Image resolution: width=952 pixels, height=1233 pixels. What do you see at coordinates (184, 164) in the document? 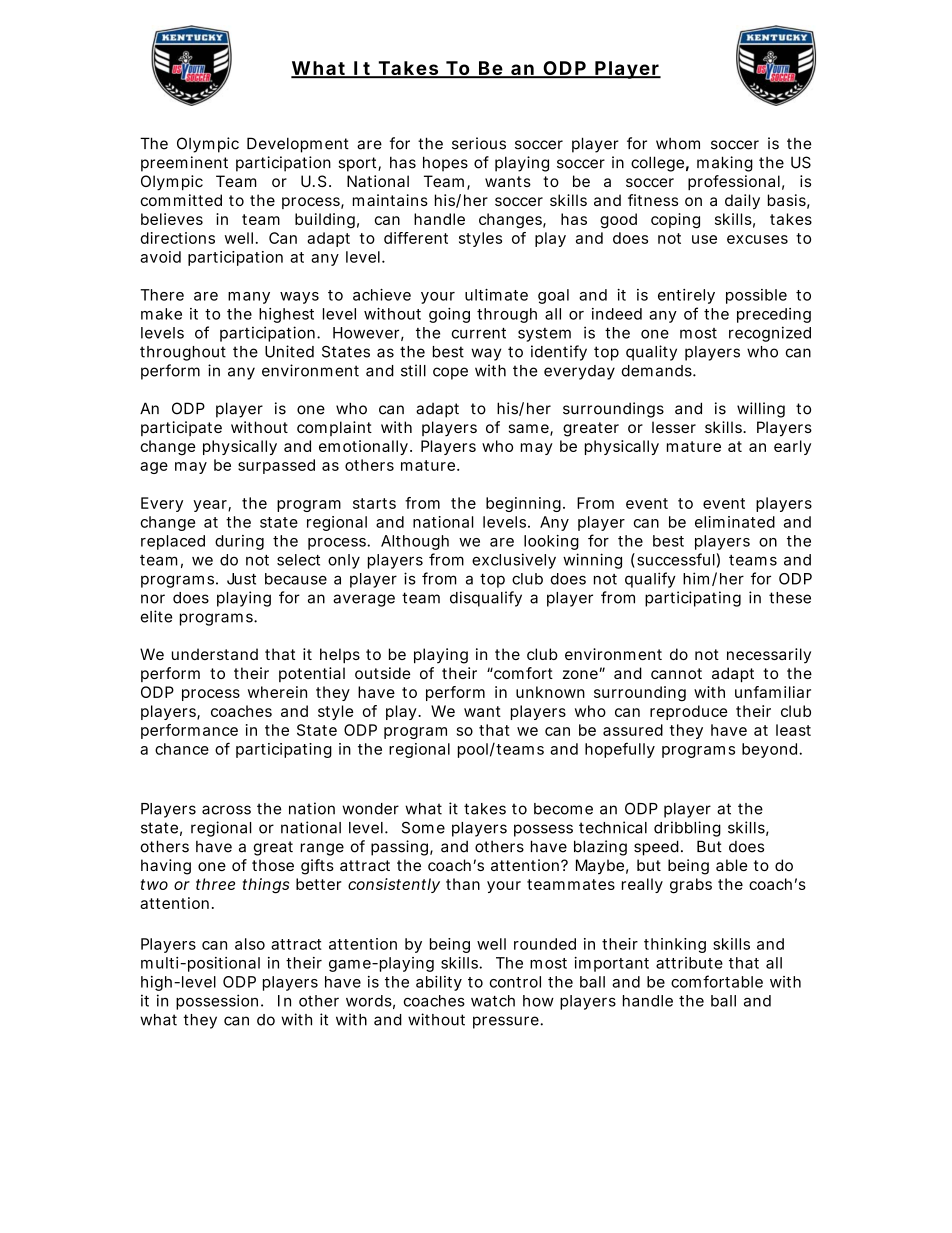
I see `preeminent` at bounding box center [184, 164].
